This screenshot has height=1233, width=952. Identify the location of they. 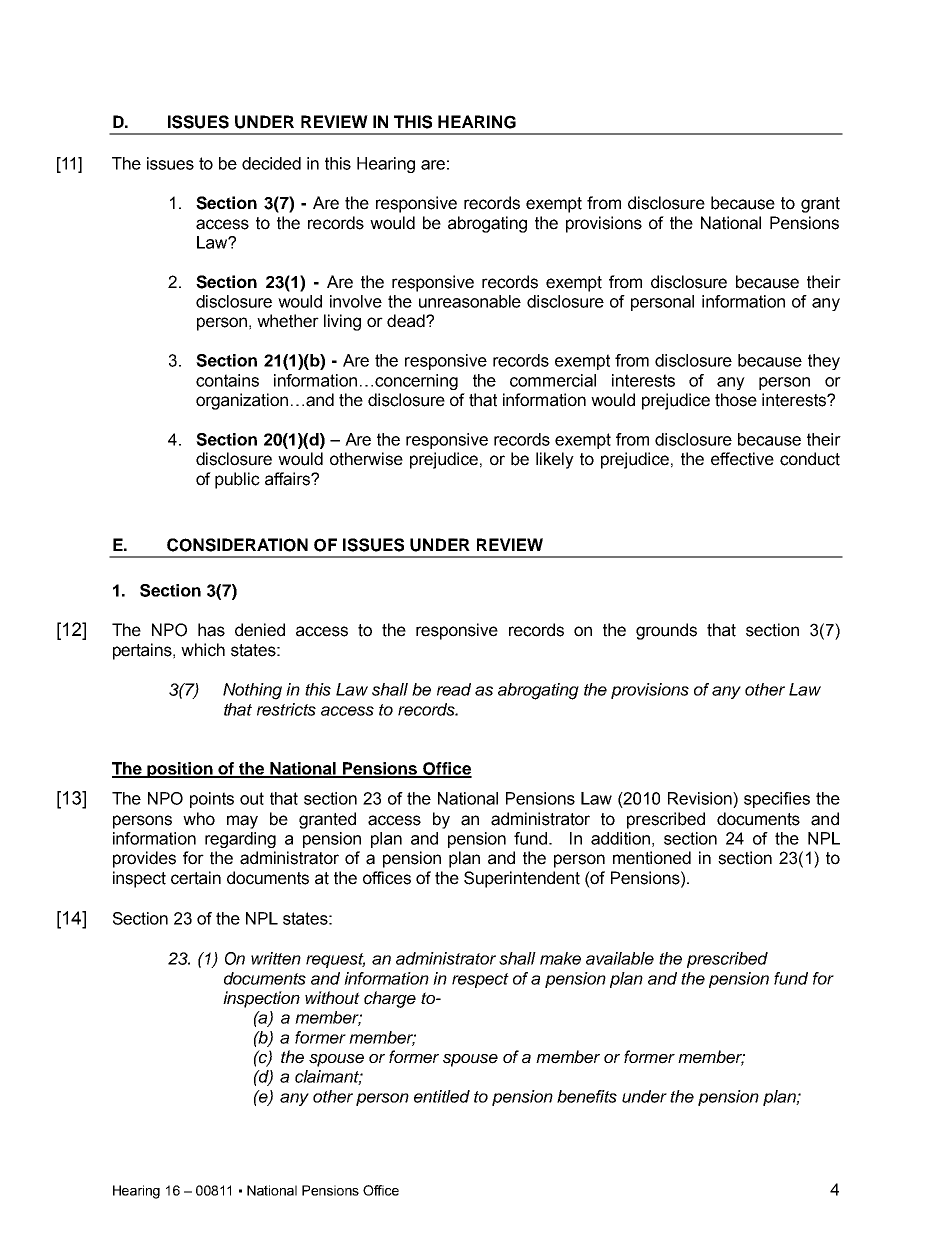
(824, 362).
